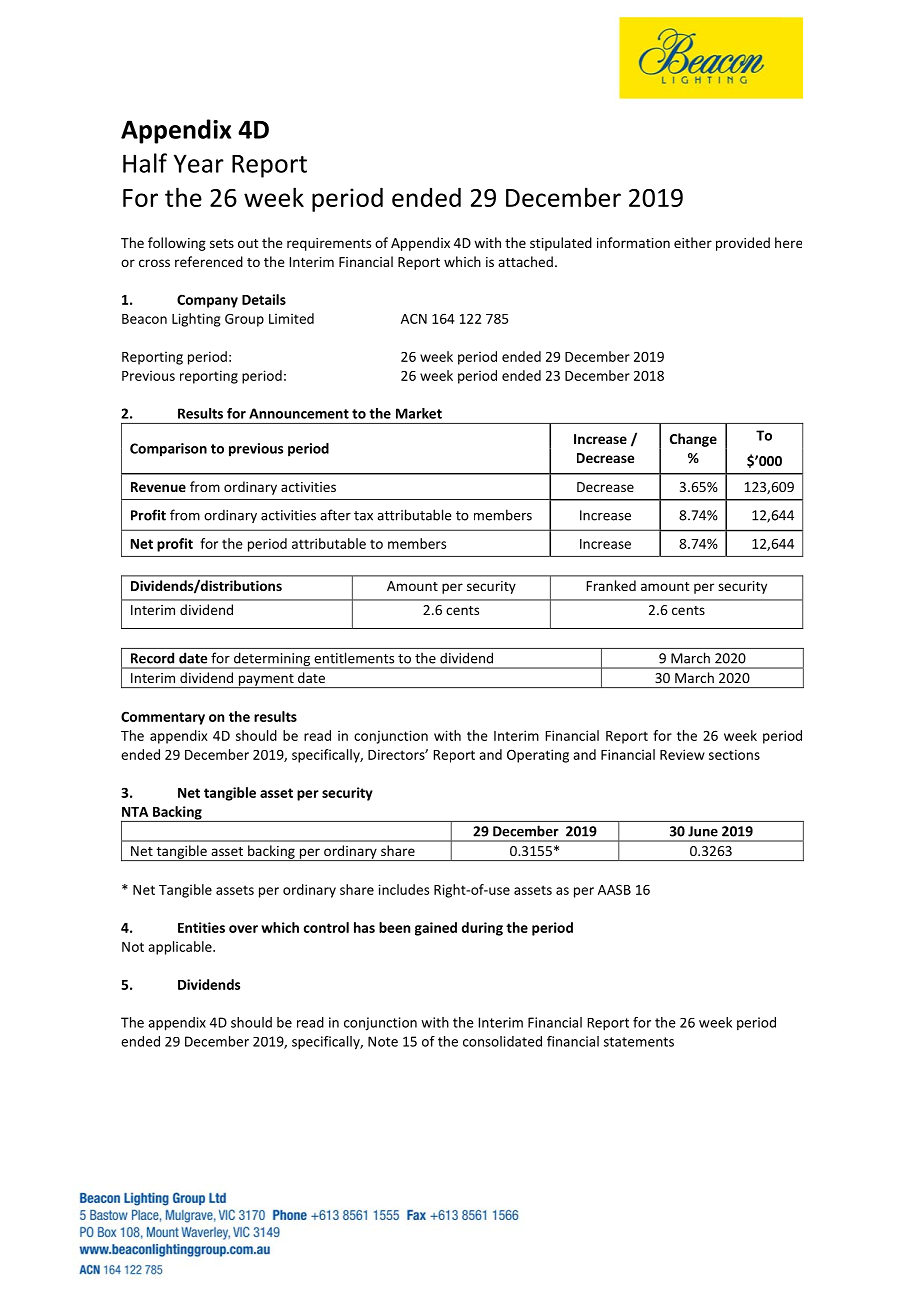 This document has width=924, height=1308. Describe the element at coordinates (199, 163) in the document. I see `Year` at that location.
